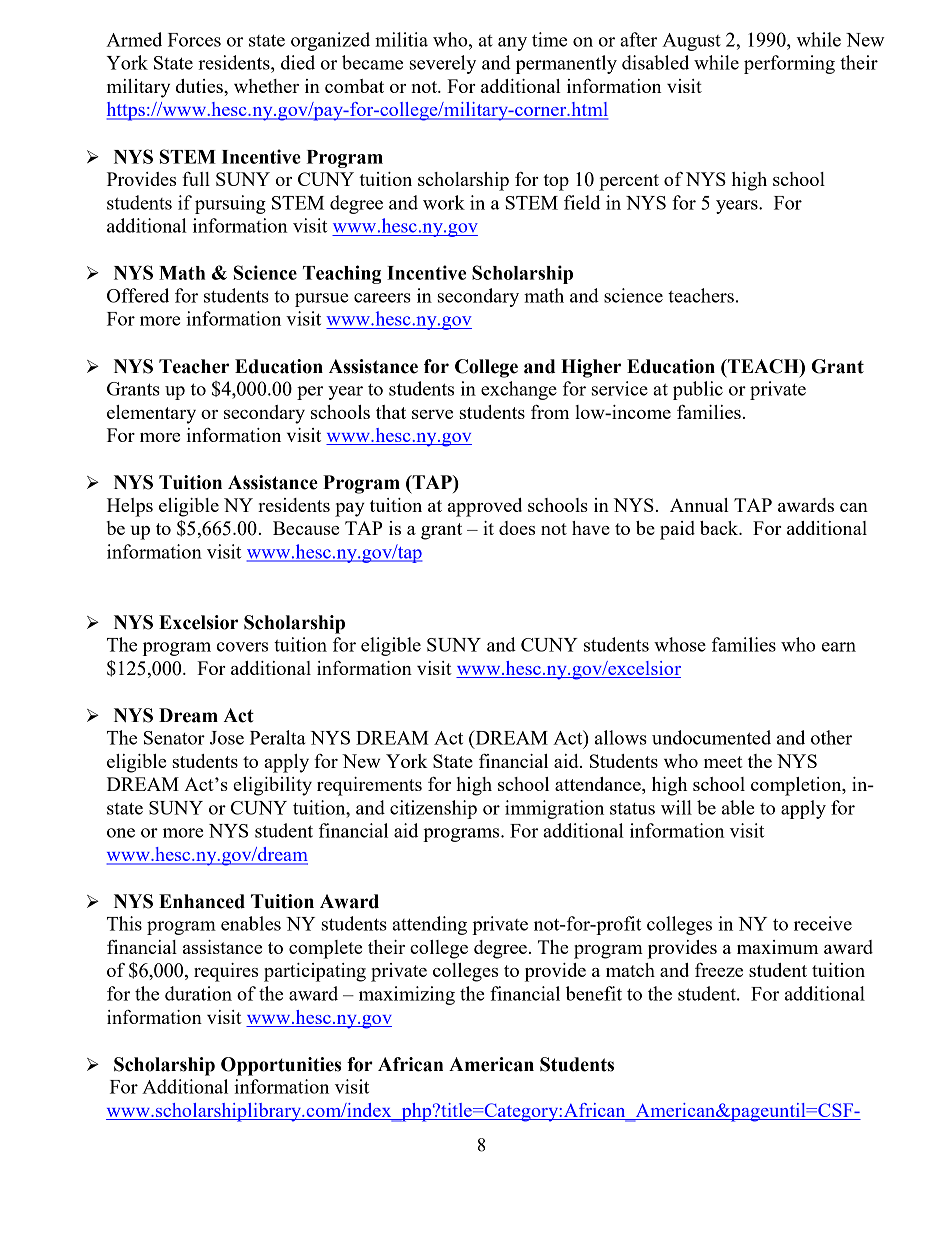 This screenshot has height=1233, width=952. What do you see at coordinates (407, 995) in the screenshot?
I see `maximizing` at bounding box center [407, 995].
